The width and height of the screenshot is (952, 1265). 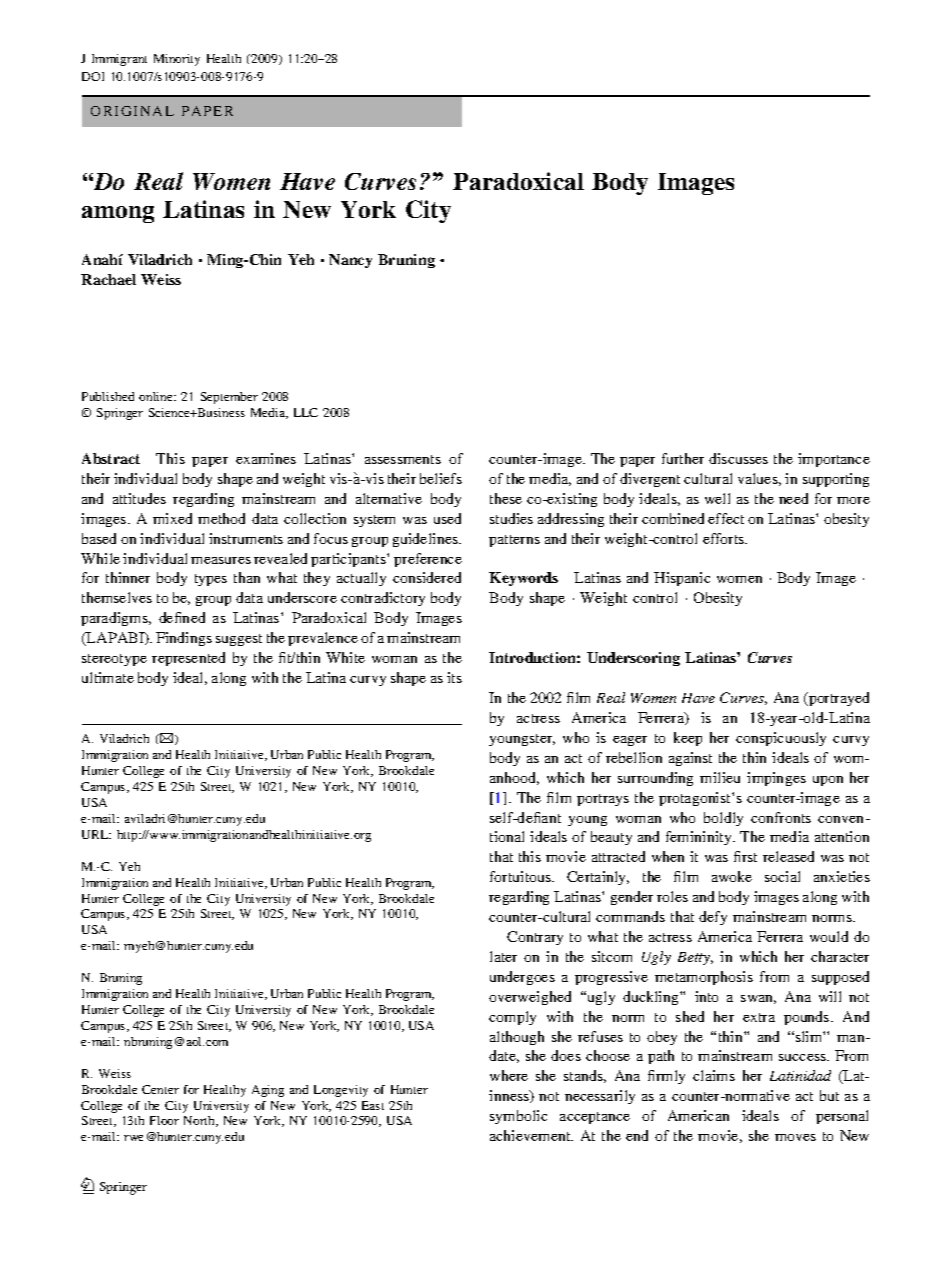 What do you see at coordinates (177, 60) in the screenshot?
I see `Minority` at bounding box center [177, 60].
